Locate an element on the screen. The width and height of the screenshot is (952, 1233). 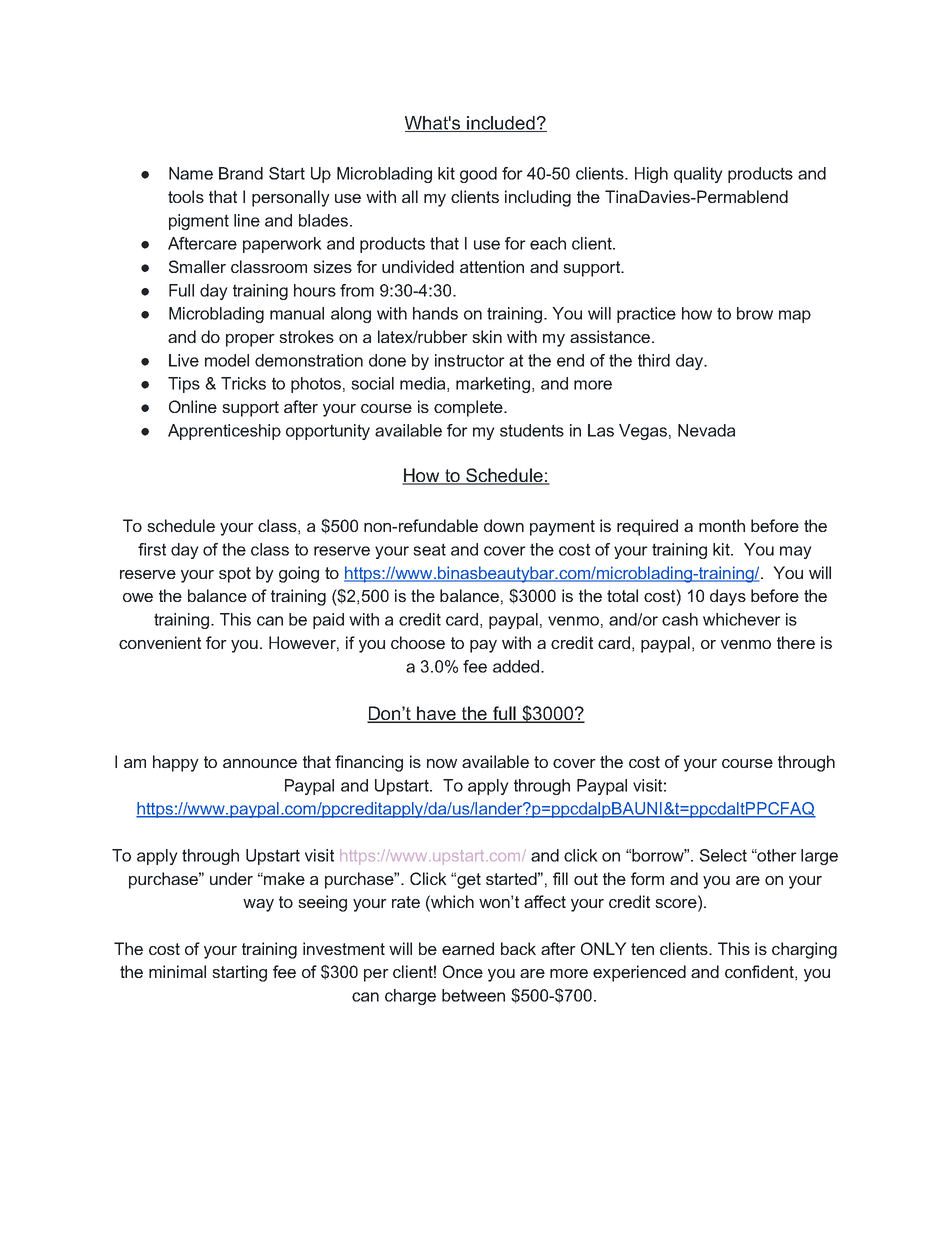
down is located at coordinates (504, 525).
